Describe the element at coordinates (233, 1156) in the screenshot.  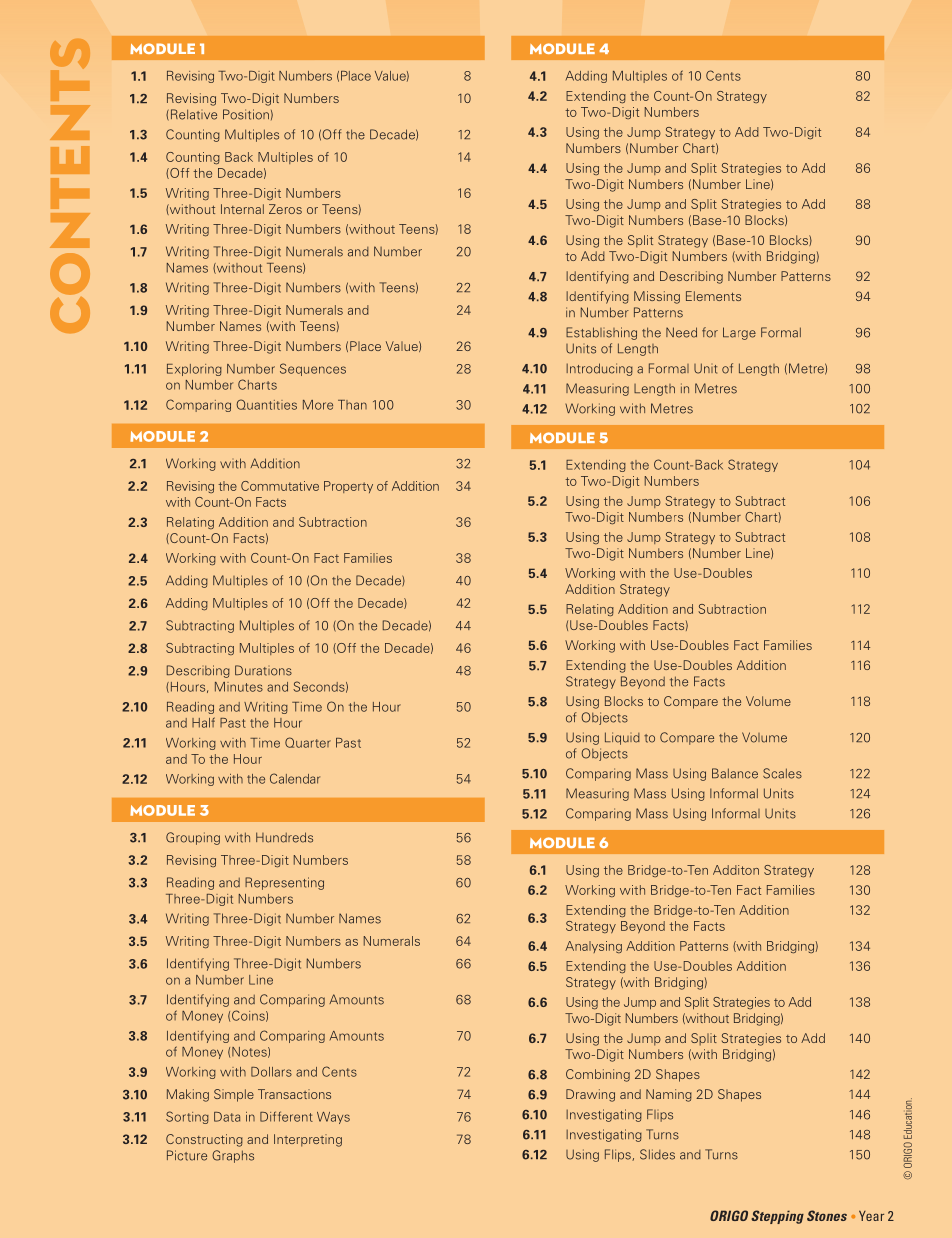
I see `Graphs` at that location.
